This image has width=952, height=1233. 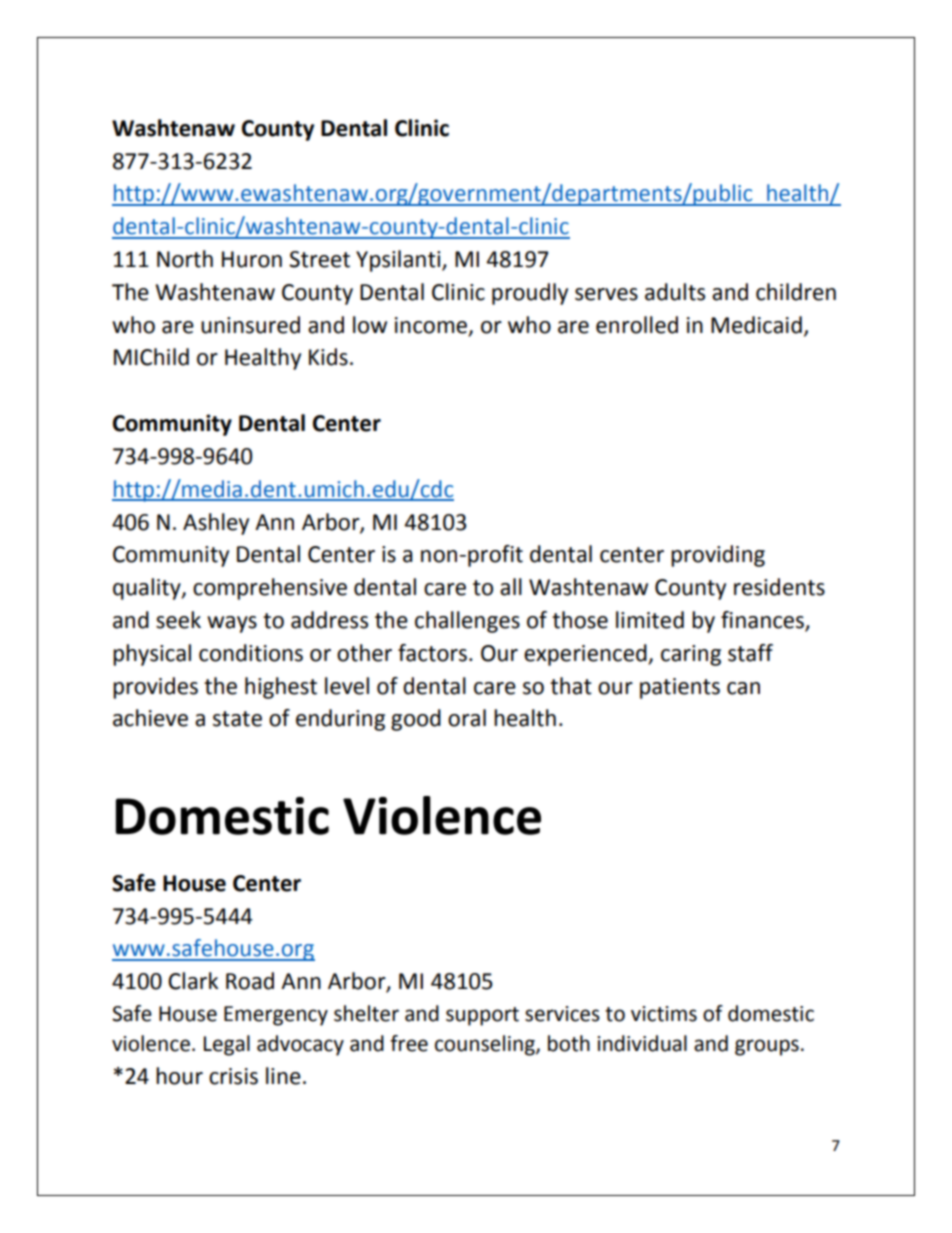 What do you see at coordinates (467, 622) in the image?
I see `challenges` at bounding box center [467, 622].
